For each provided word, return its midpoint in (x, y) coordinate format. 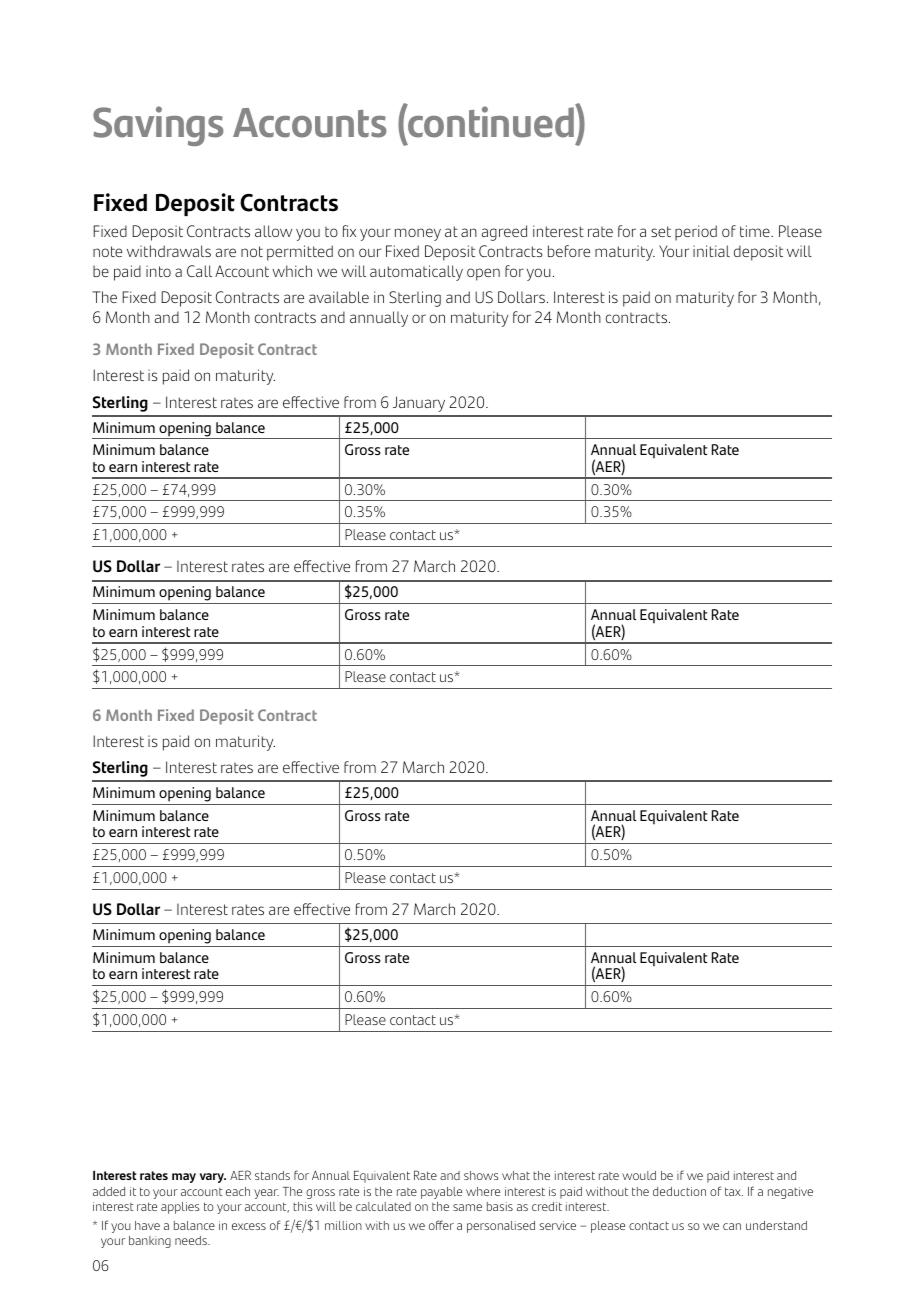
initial (711, 251)
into (158, 271)
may (184, 1178)
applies (180, 1208)
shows (481, 1175)
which (292, 271)
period (696, 233)
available (339, 297)
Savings (158, 126)
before (569, 251)
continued (491, 121)
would (639, 1175)
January (419, 404)
